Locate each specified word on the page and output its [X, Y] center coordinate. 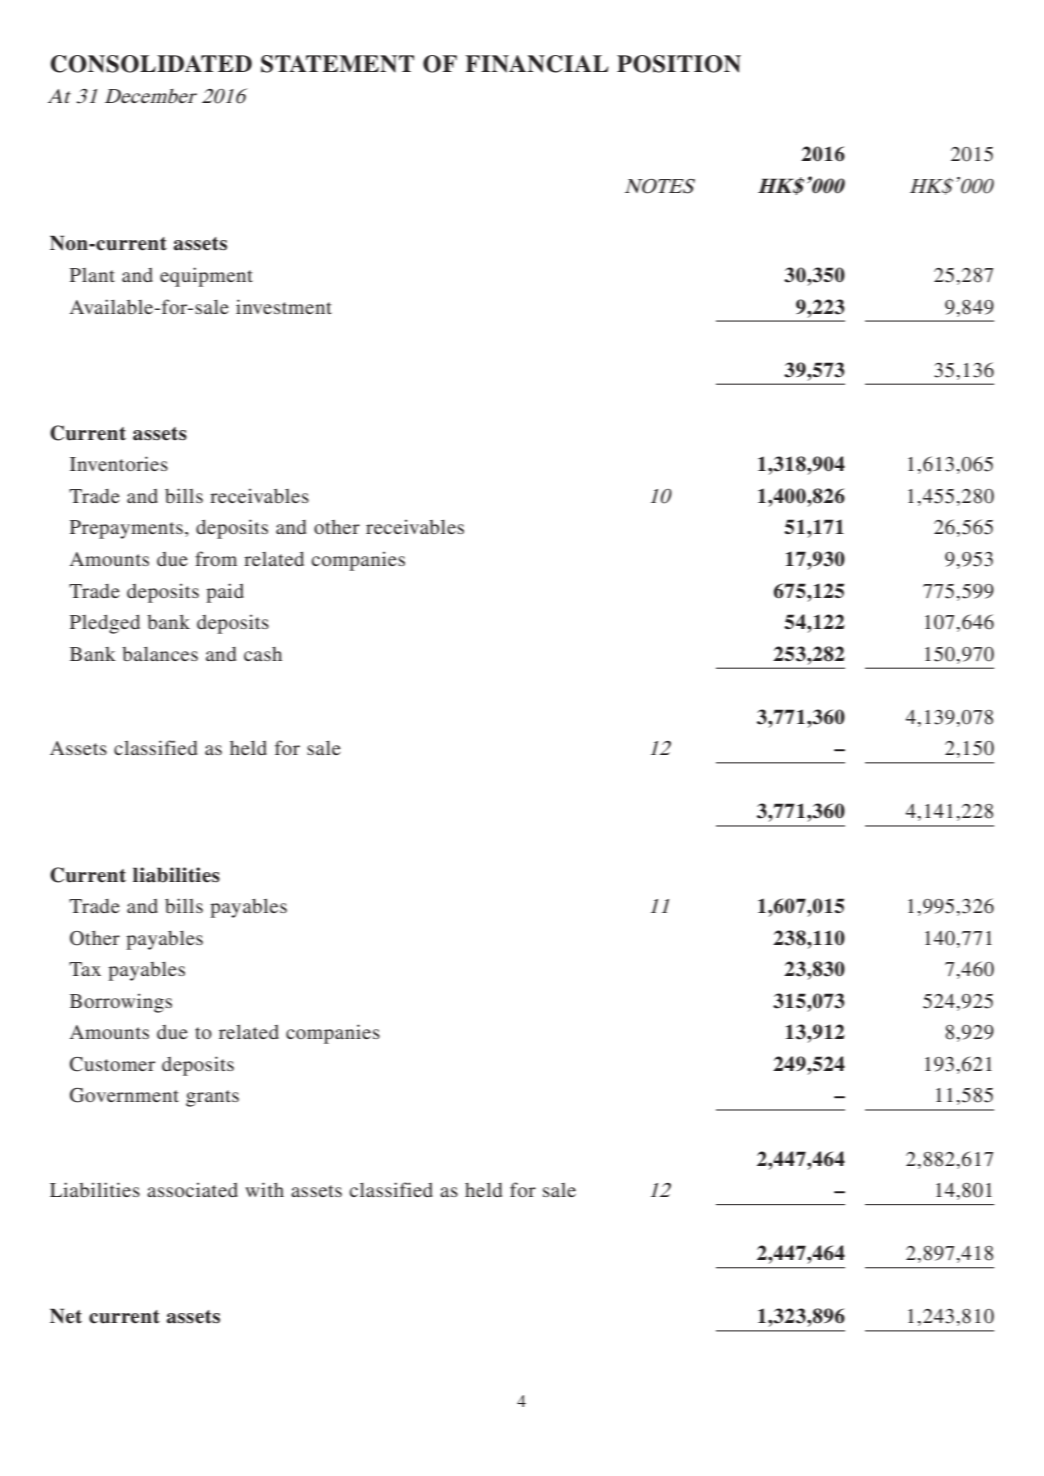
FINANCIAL [537, 64]
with [264, 1189]
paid [225, 593]
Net [66, 1316]
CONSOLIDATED [151, 64]
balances [160, 654]
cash [263, 654]
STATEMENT [337, 64]
